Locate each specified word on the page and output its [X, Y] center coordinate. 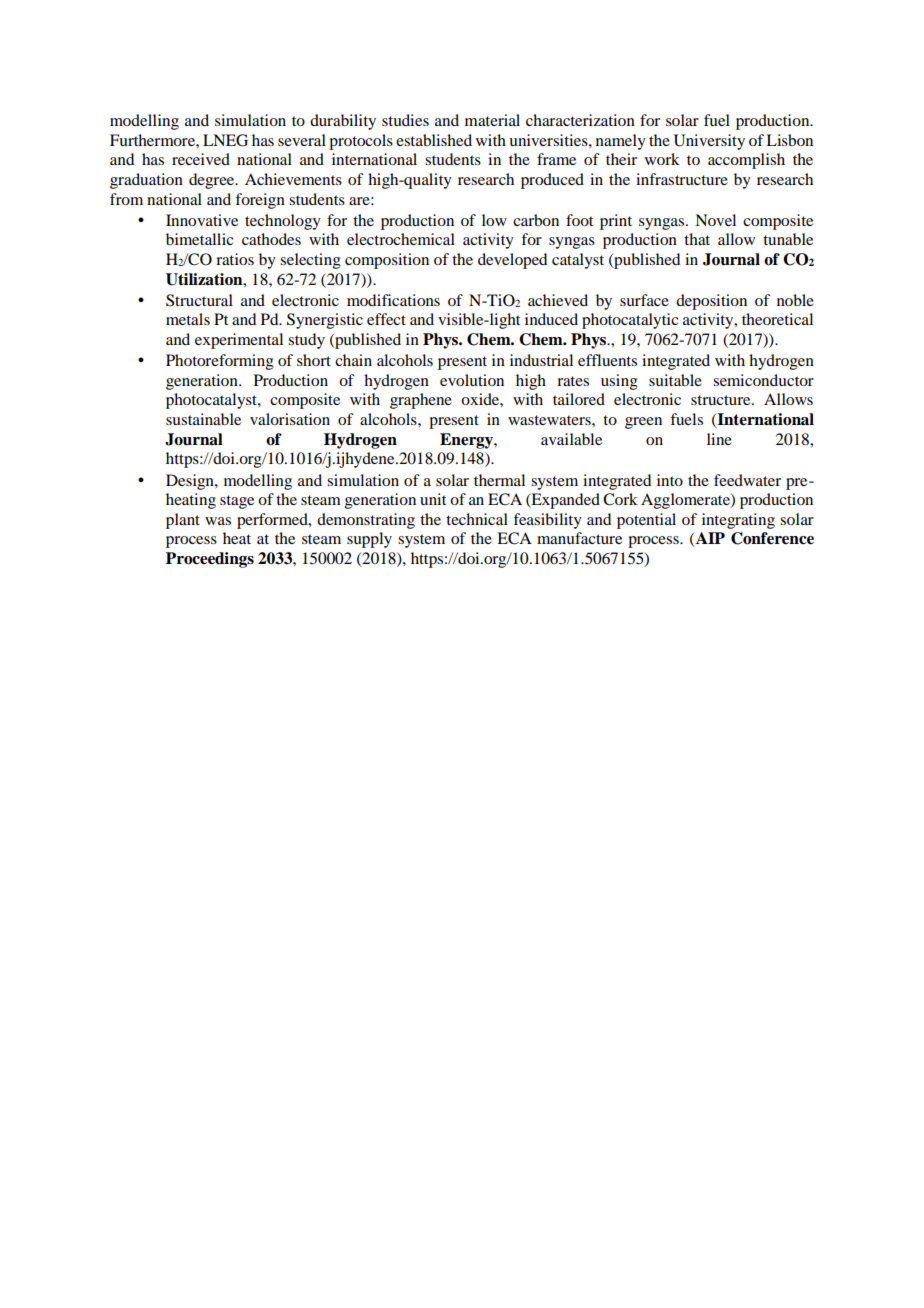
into [670, 480]
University [709, 142]
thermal [499, 480]
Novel [715, 220]
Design [191, 482]
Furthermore [153, 140]
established [434, 140]
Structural [199, 300]
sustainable [203, 419]
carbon [536, 220]
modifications [393, 300]
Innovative [202, 220]
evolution [472, 380]
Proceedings [210, 560]
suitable [675, 380]
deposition [711, 302]
